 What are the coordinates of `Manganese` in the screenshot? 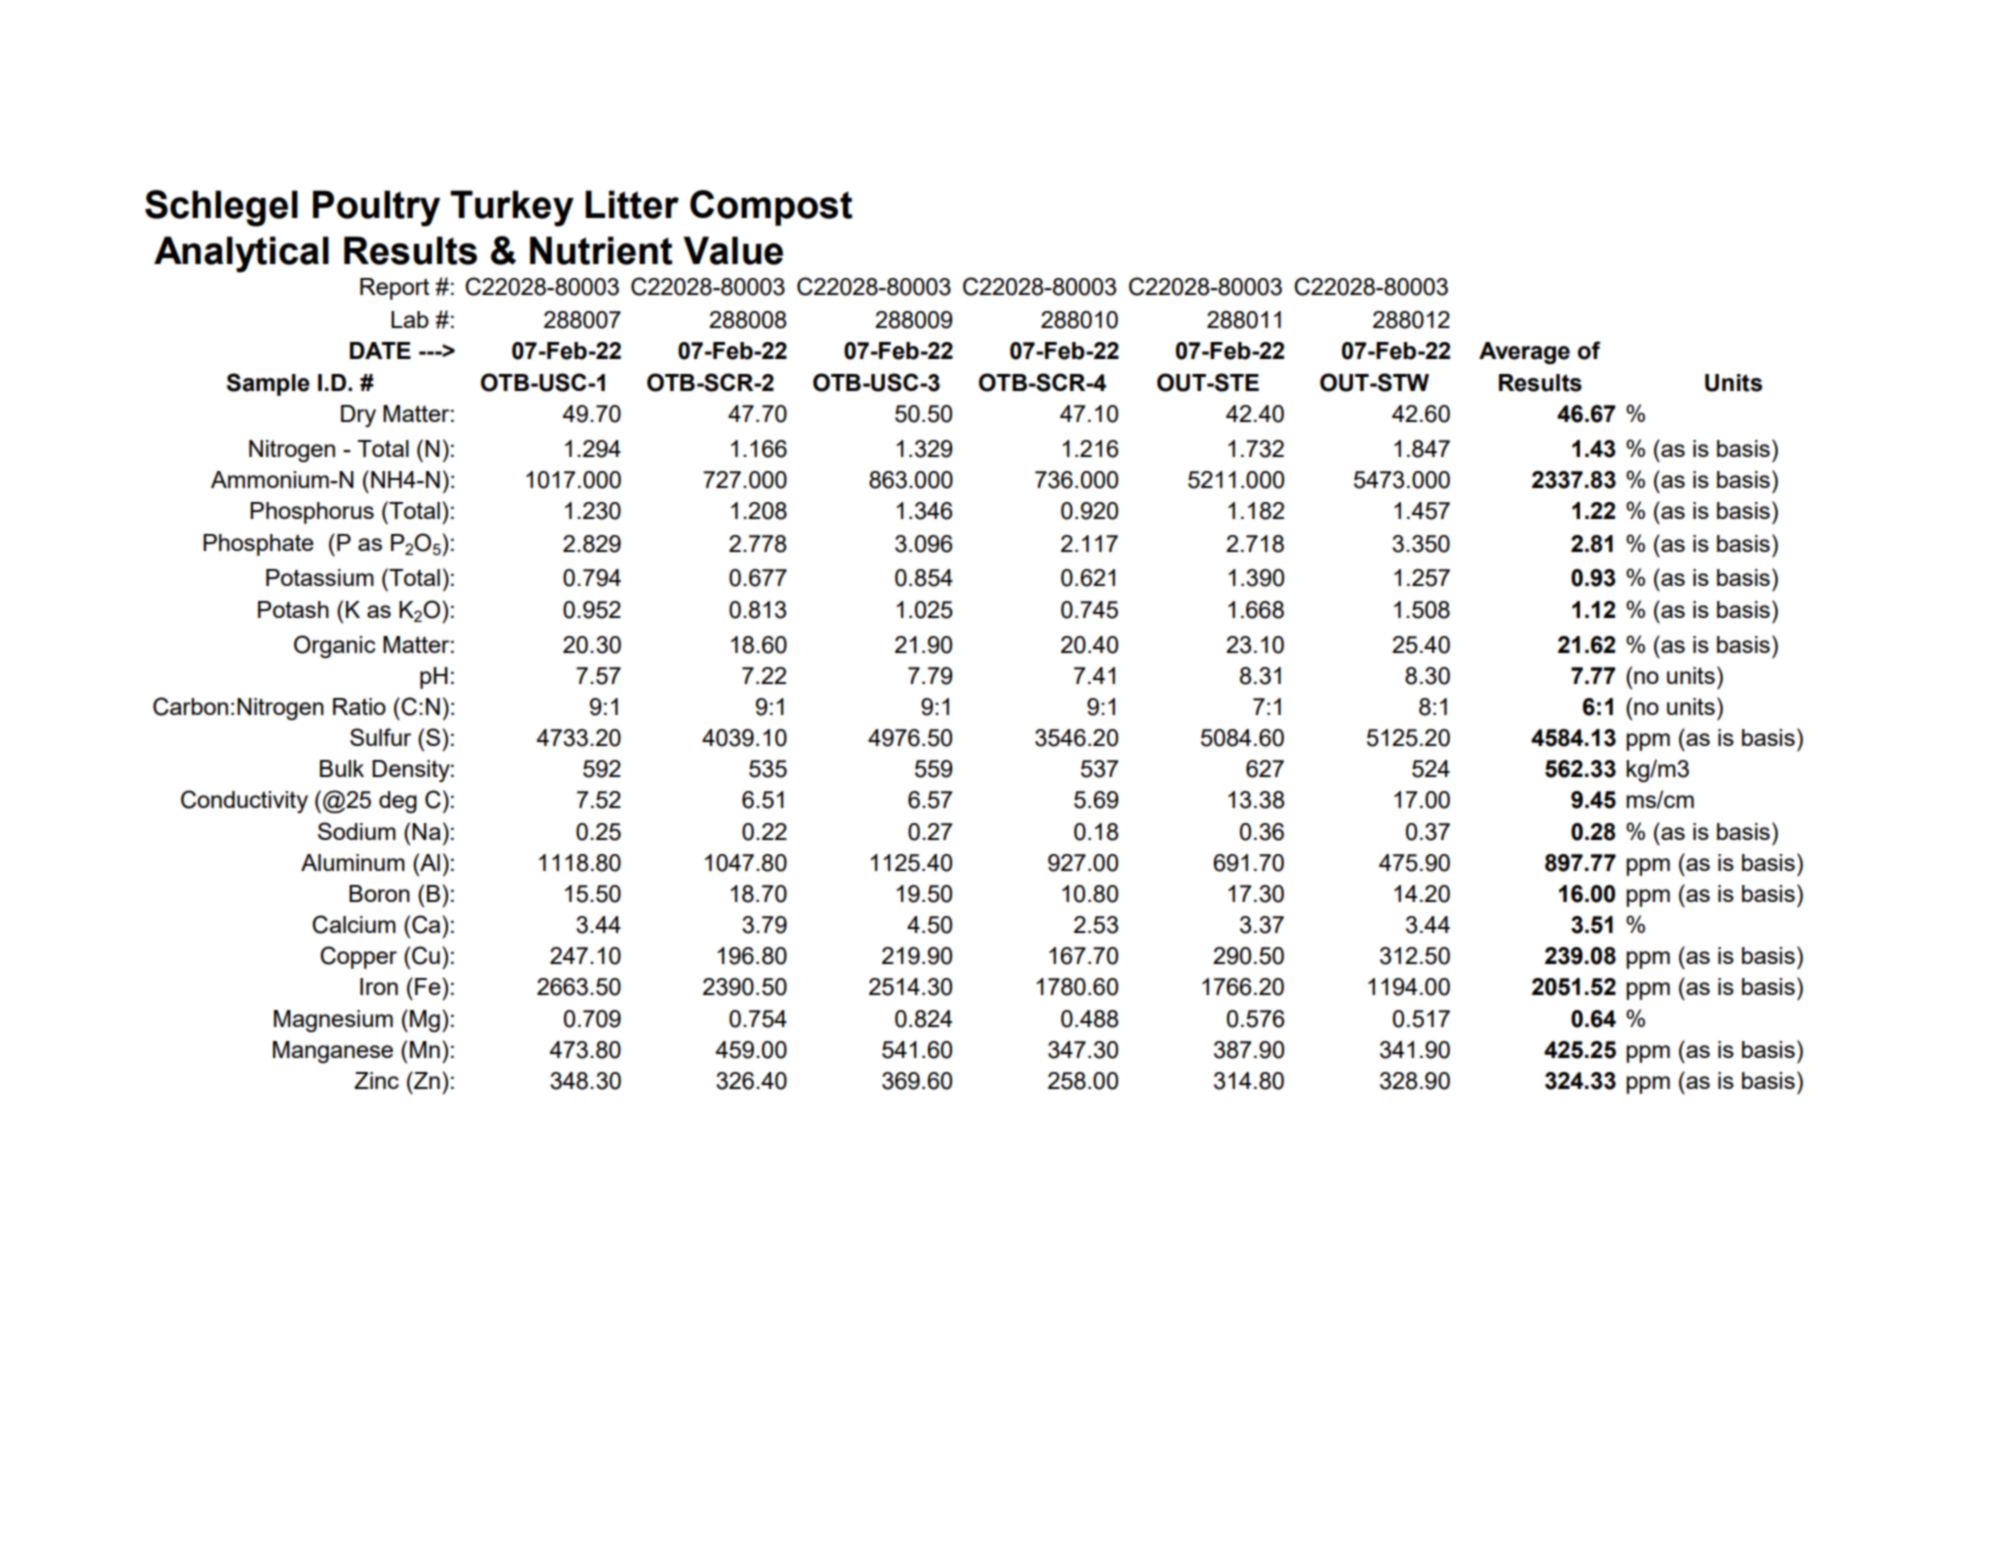 It's located at (333, 1052).
